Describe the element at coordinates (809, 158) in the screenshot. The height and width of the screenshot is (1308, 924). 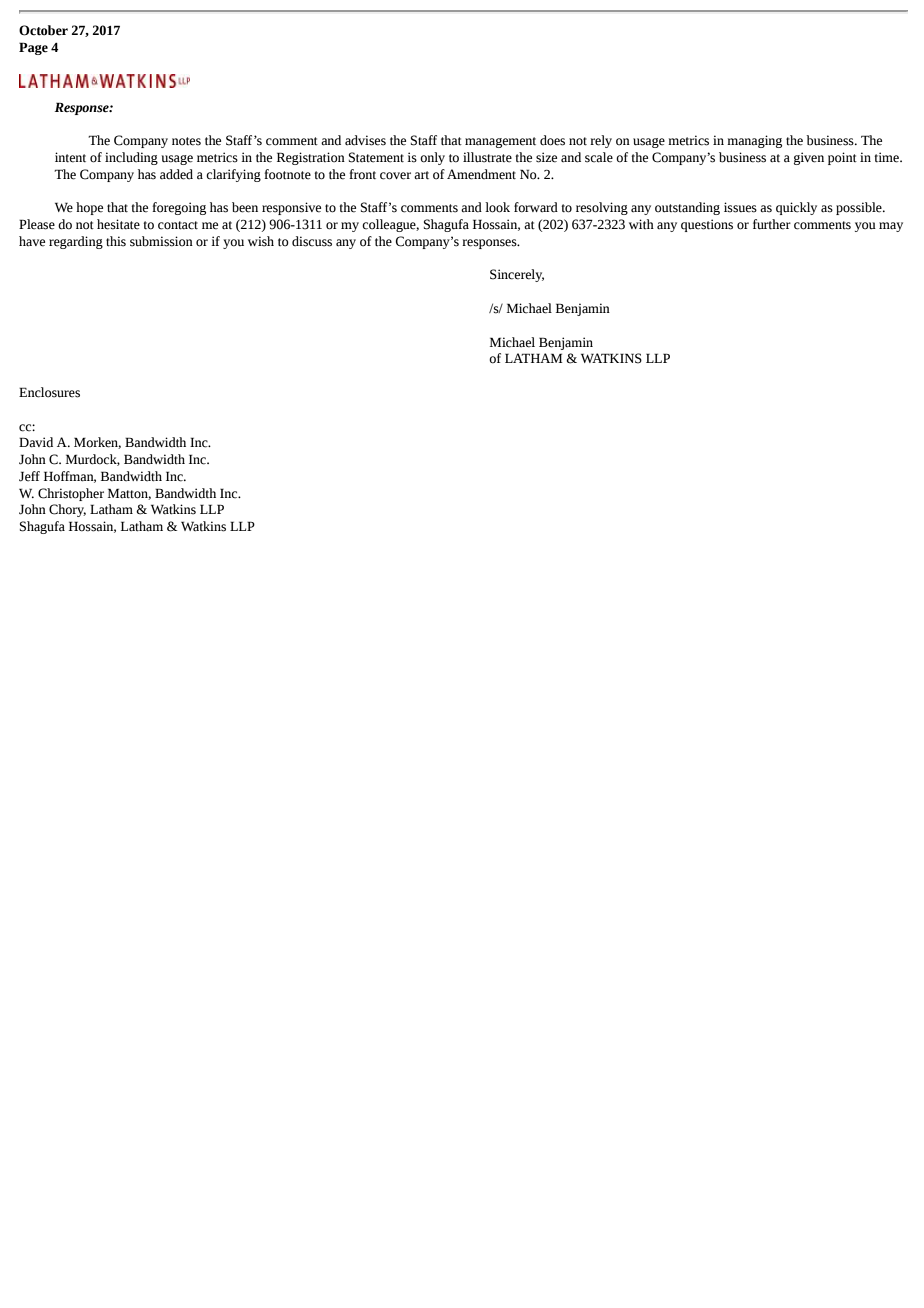
I see `given` at that location.
